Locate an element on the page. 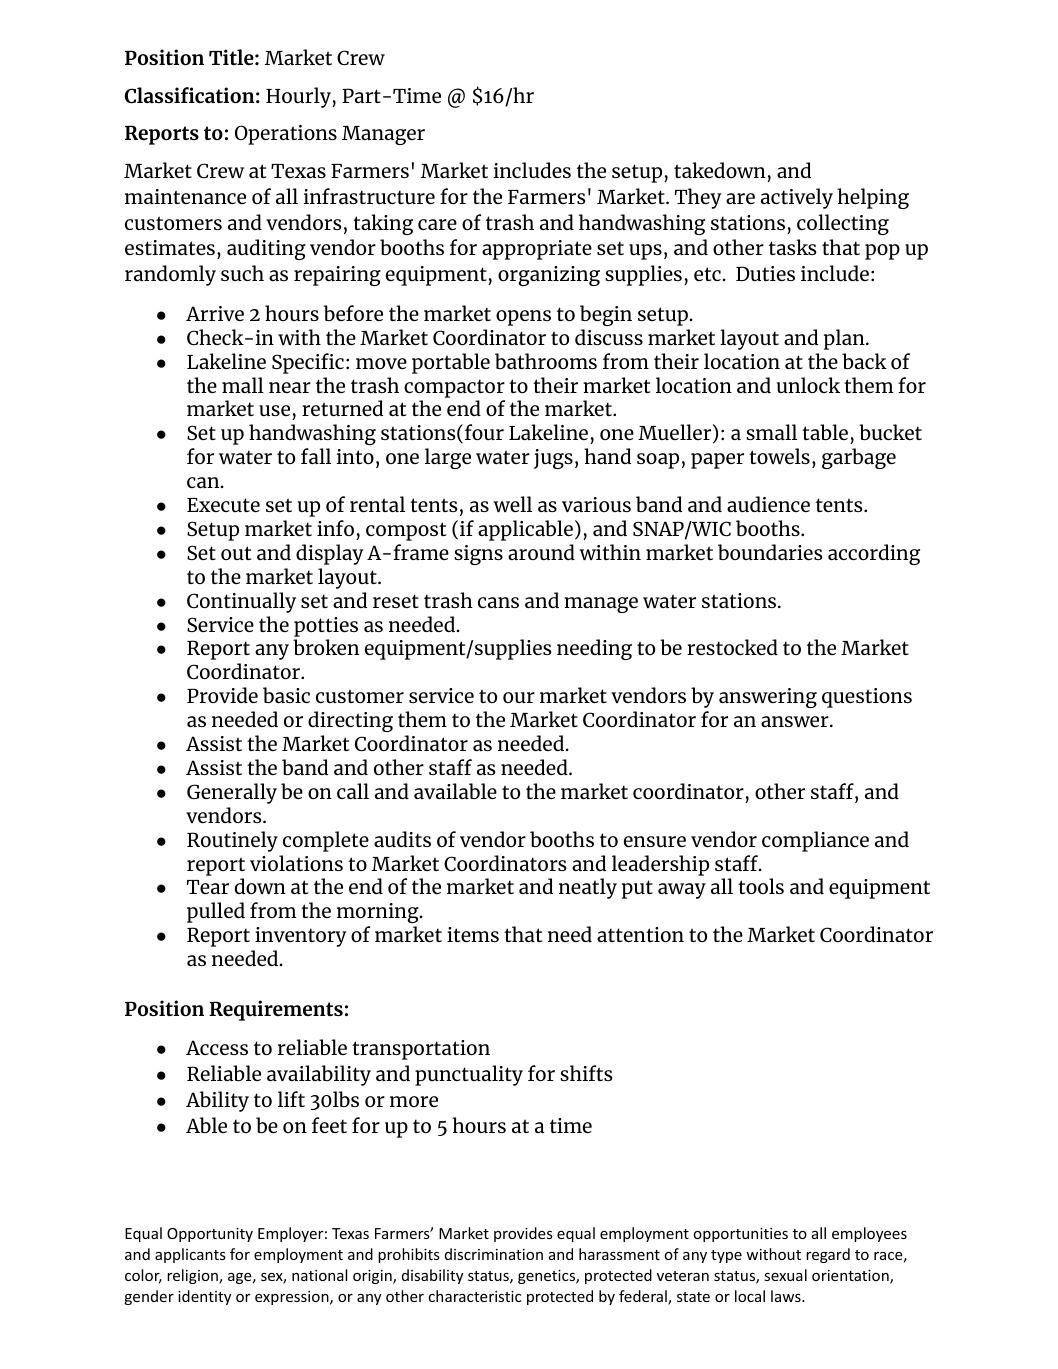 The width and height of the document is (1058, 1369). Operations is located at coordinates (286, 135).
